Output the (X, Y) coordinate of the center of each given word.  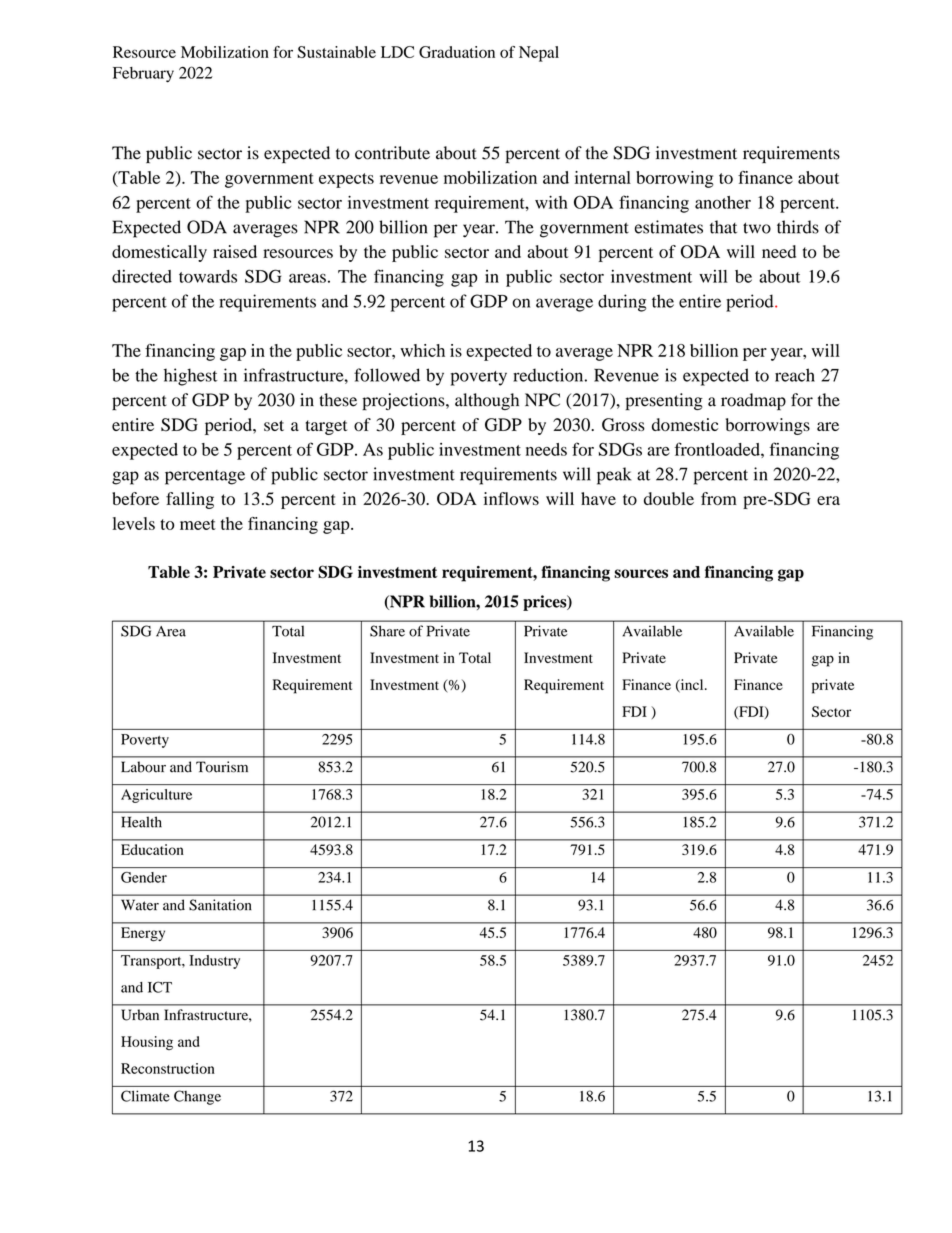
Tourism (222, 767)
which (422, 350)
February (143, 74)
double (669, 498)
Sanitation (220, 905)
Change (197, 1097)
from (719, 498)
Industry (214, 962)
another (723, 202)
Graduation (457, 52)
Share (387, 631)
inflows (511, 498)
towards (208, 276)
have (598, 498)
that (723, 227)
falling (190, 500)
